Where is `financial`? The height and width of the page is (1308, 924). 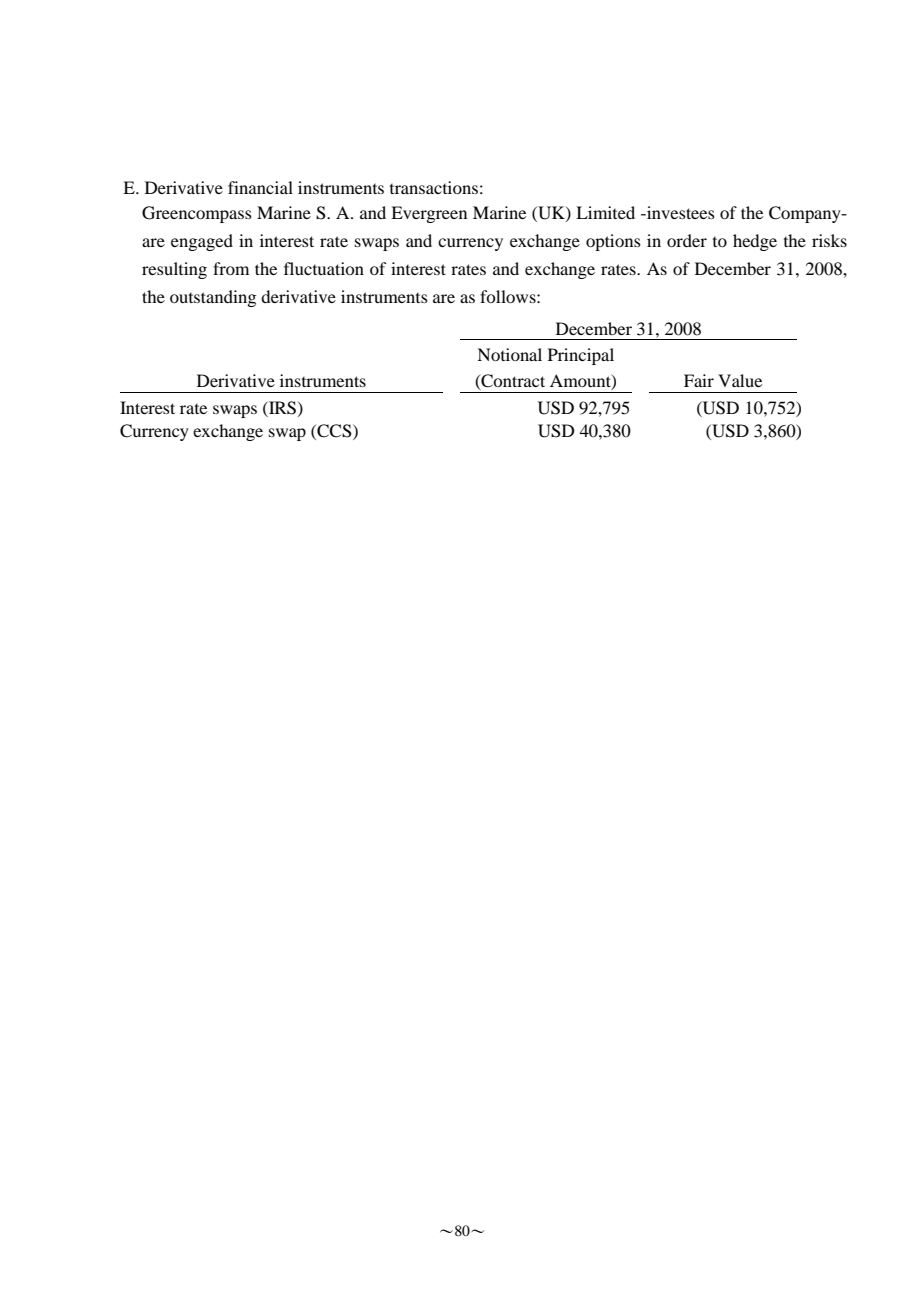
financial is located at coordinates (260, 187).
